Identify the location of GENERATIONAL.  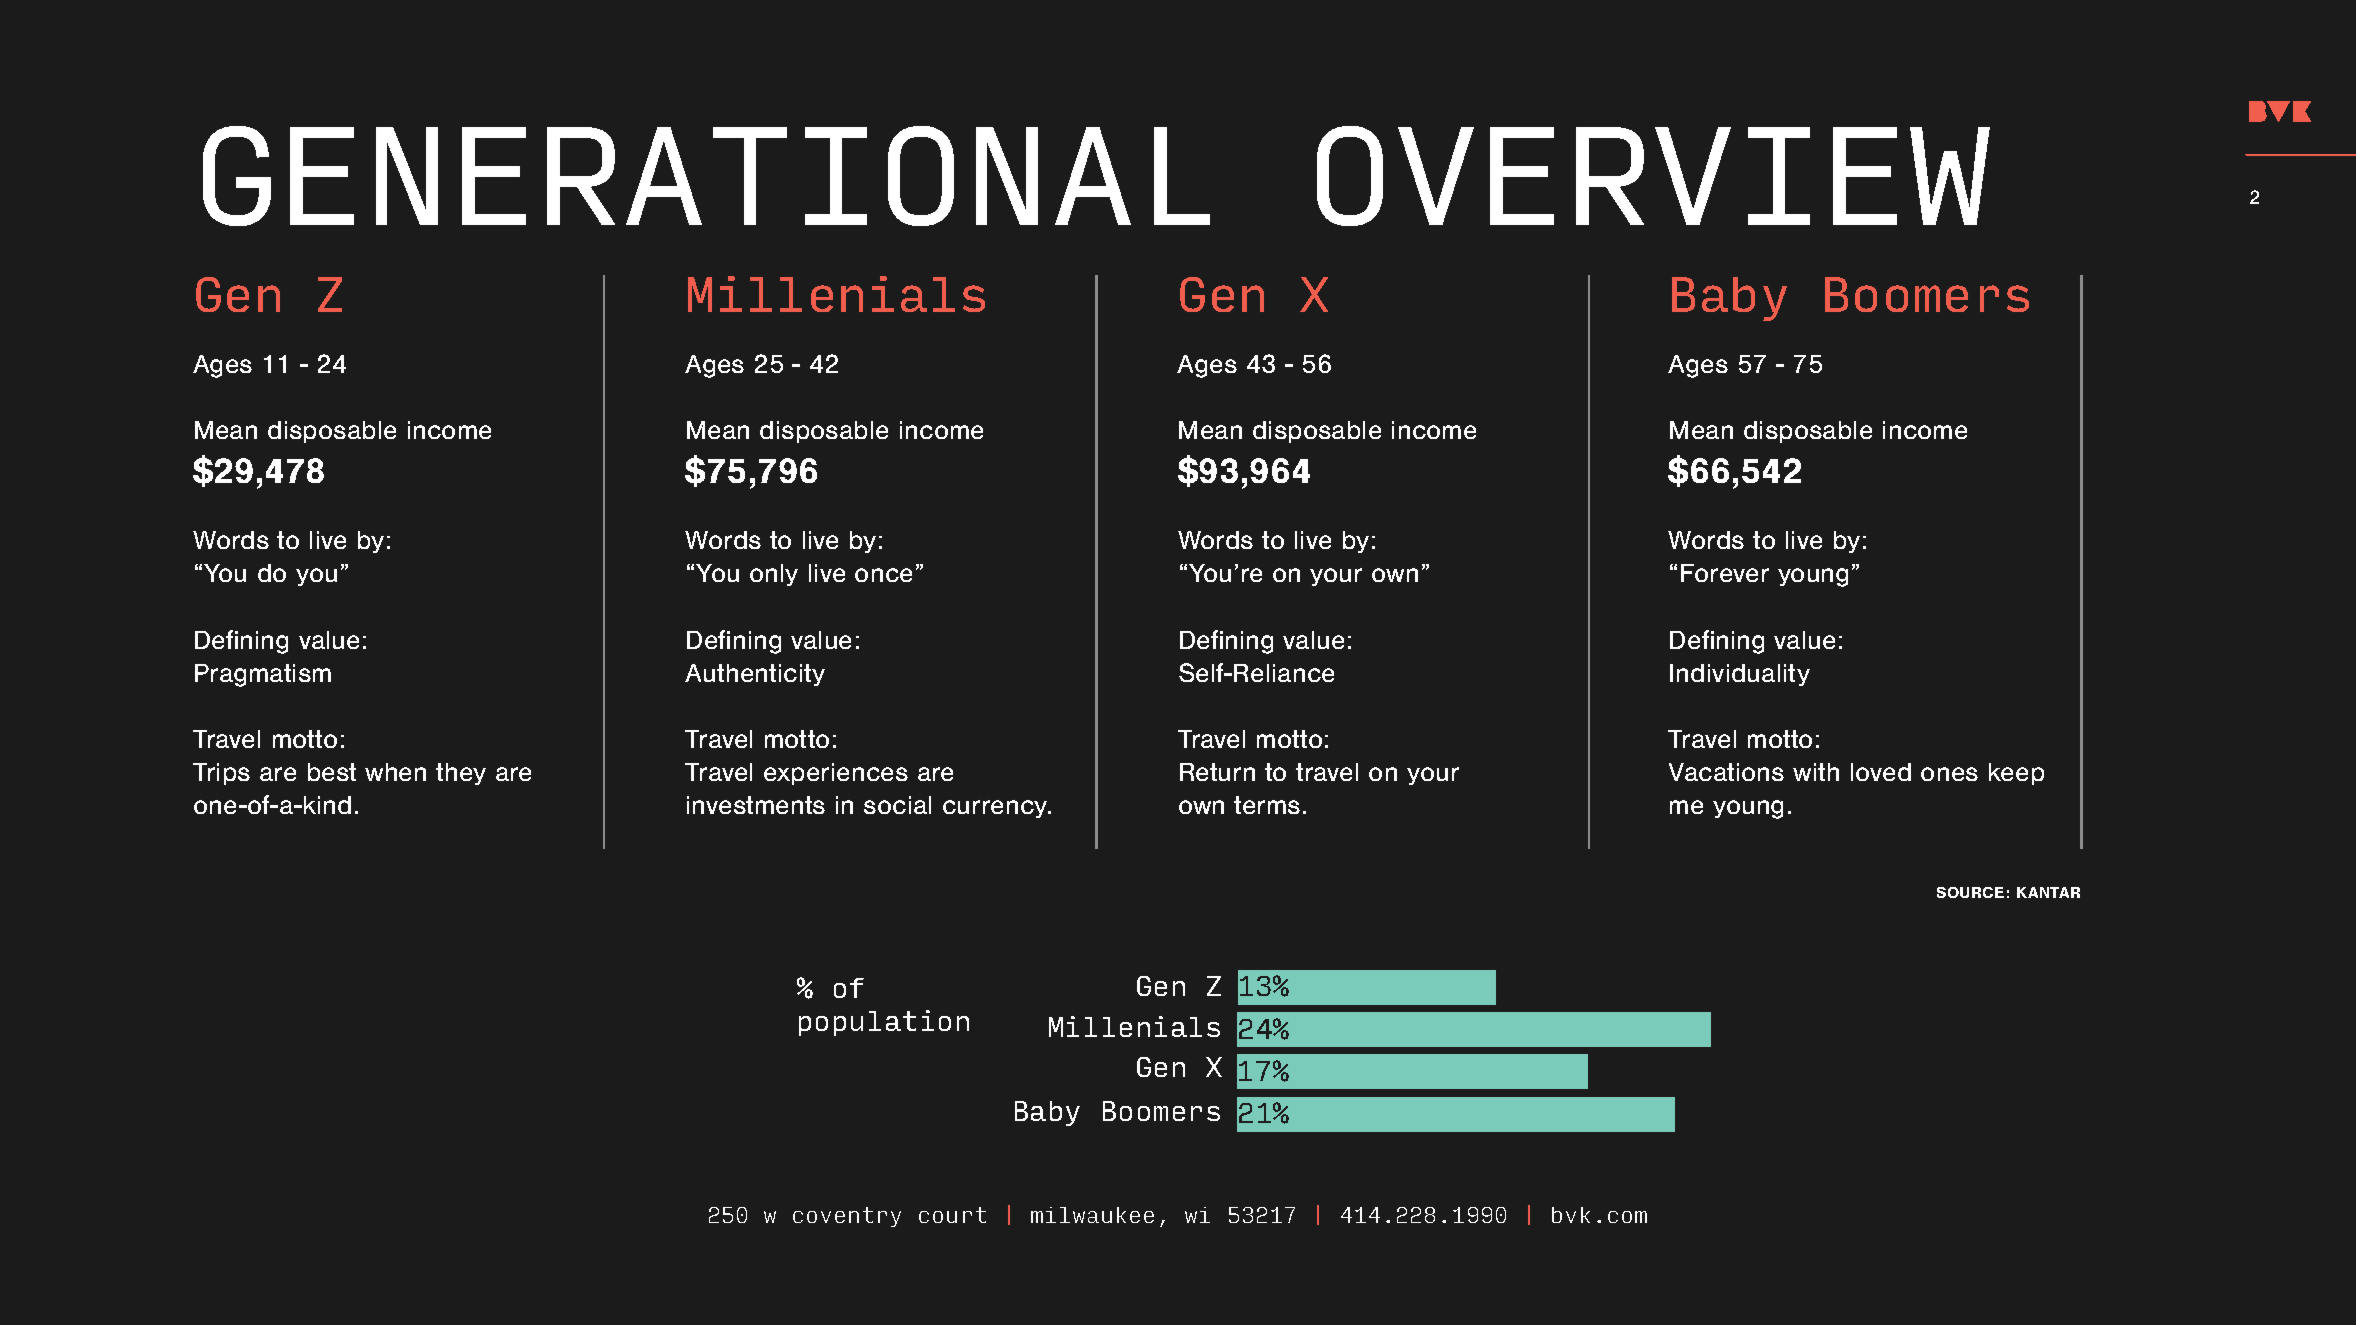
(706, 176).
